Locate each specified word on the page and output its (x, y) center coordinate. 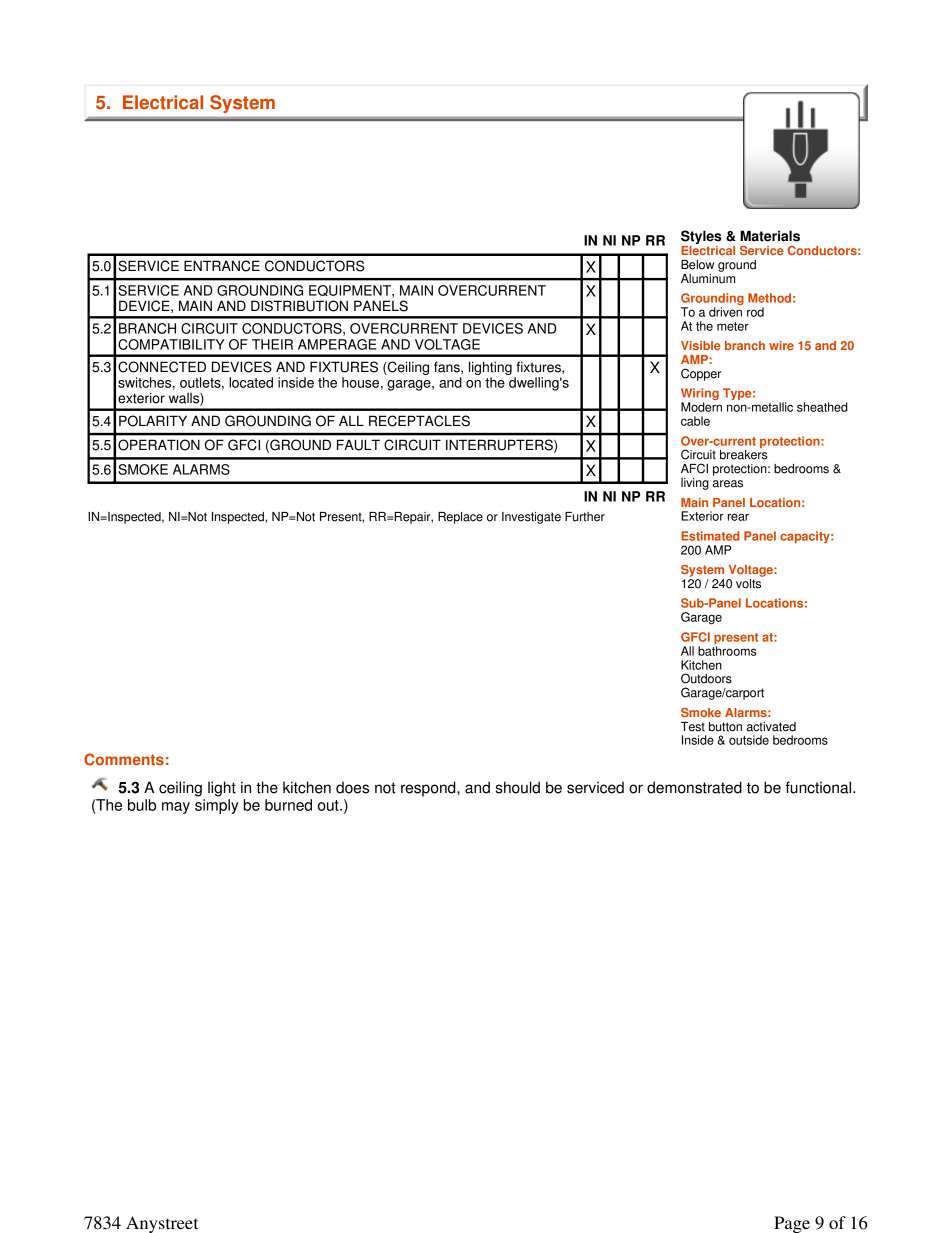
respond (429, 789)
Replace (460, 518)
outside (749, 740)
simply (216, 806)
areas (728, 484)
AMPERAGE (337, 344)
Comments (124, 759)
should (518, 787)
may (176, 808)
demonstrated (694, 787)
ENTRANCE (222, 266)
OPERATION (159, 445)
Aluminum (708, 277)
